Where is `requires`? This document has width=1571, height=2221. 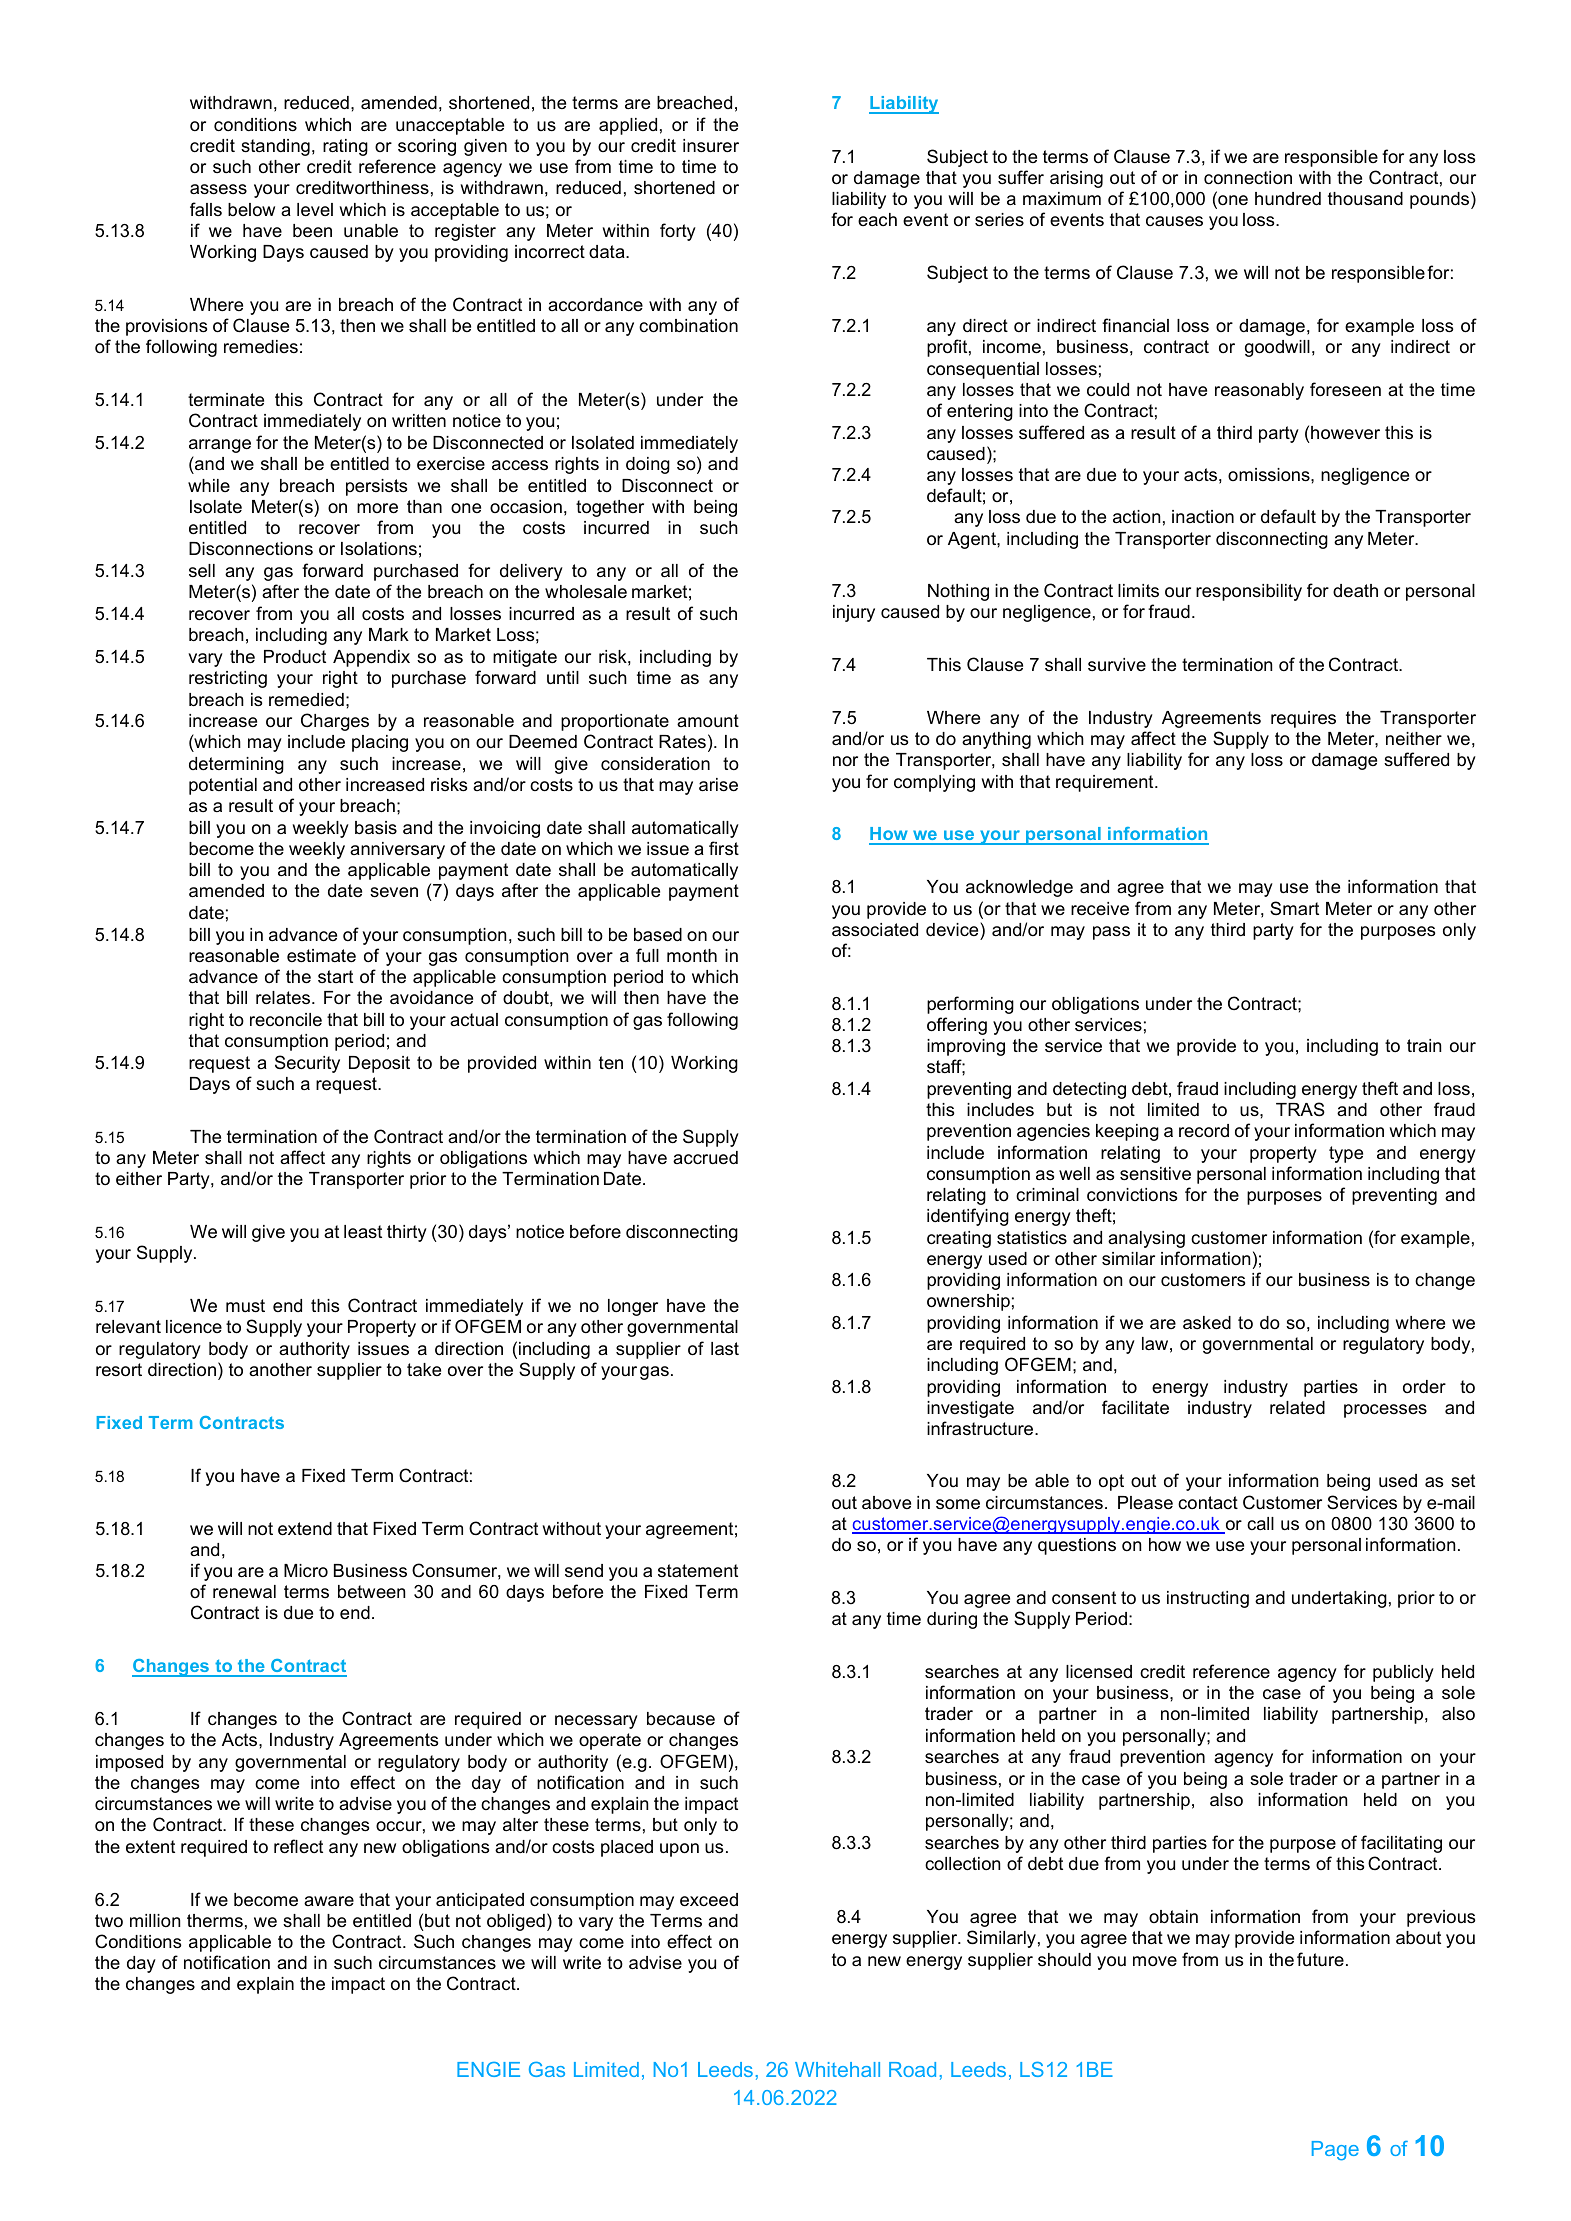
requires is located at coordinates (1303, 719).
